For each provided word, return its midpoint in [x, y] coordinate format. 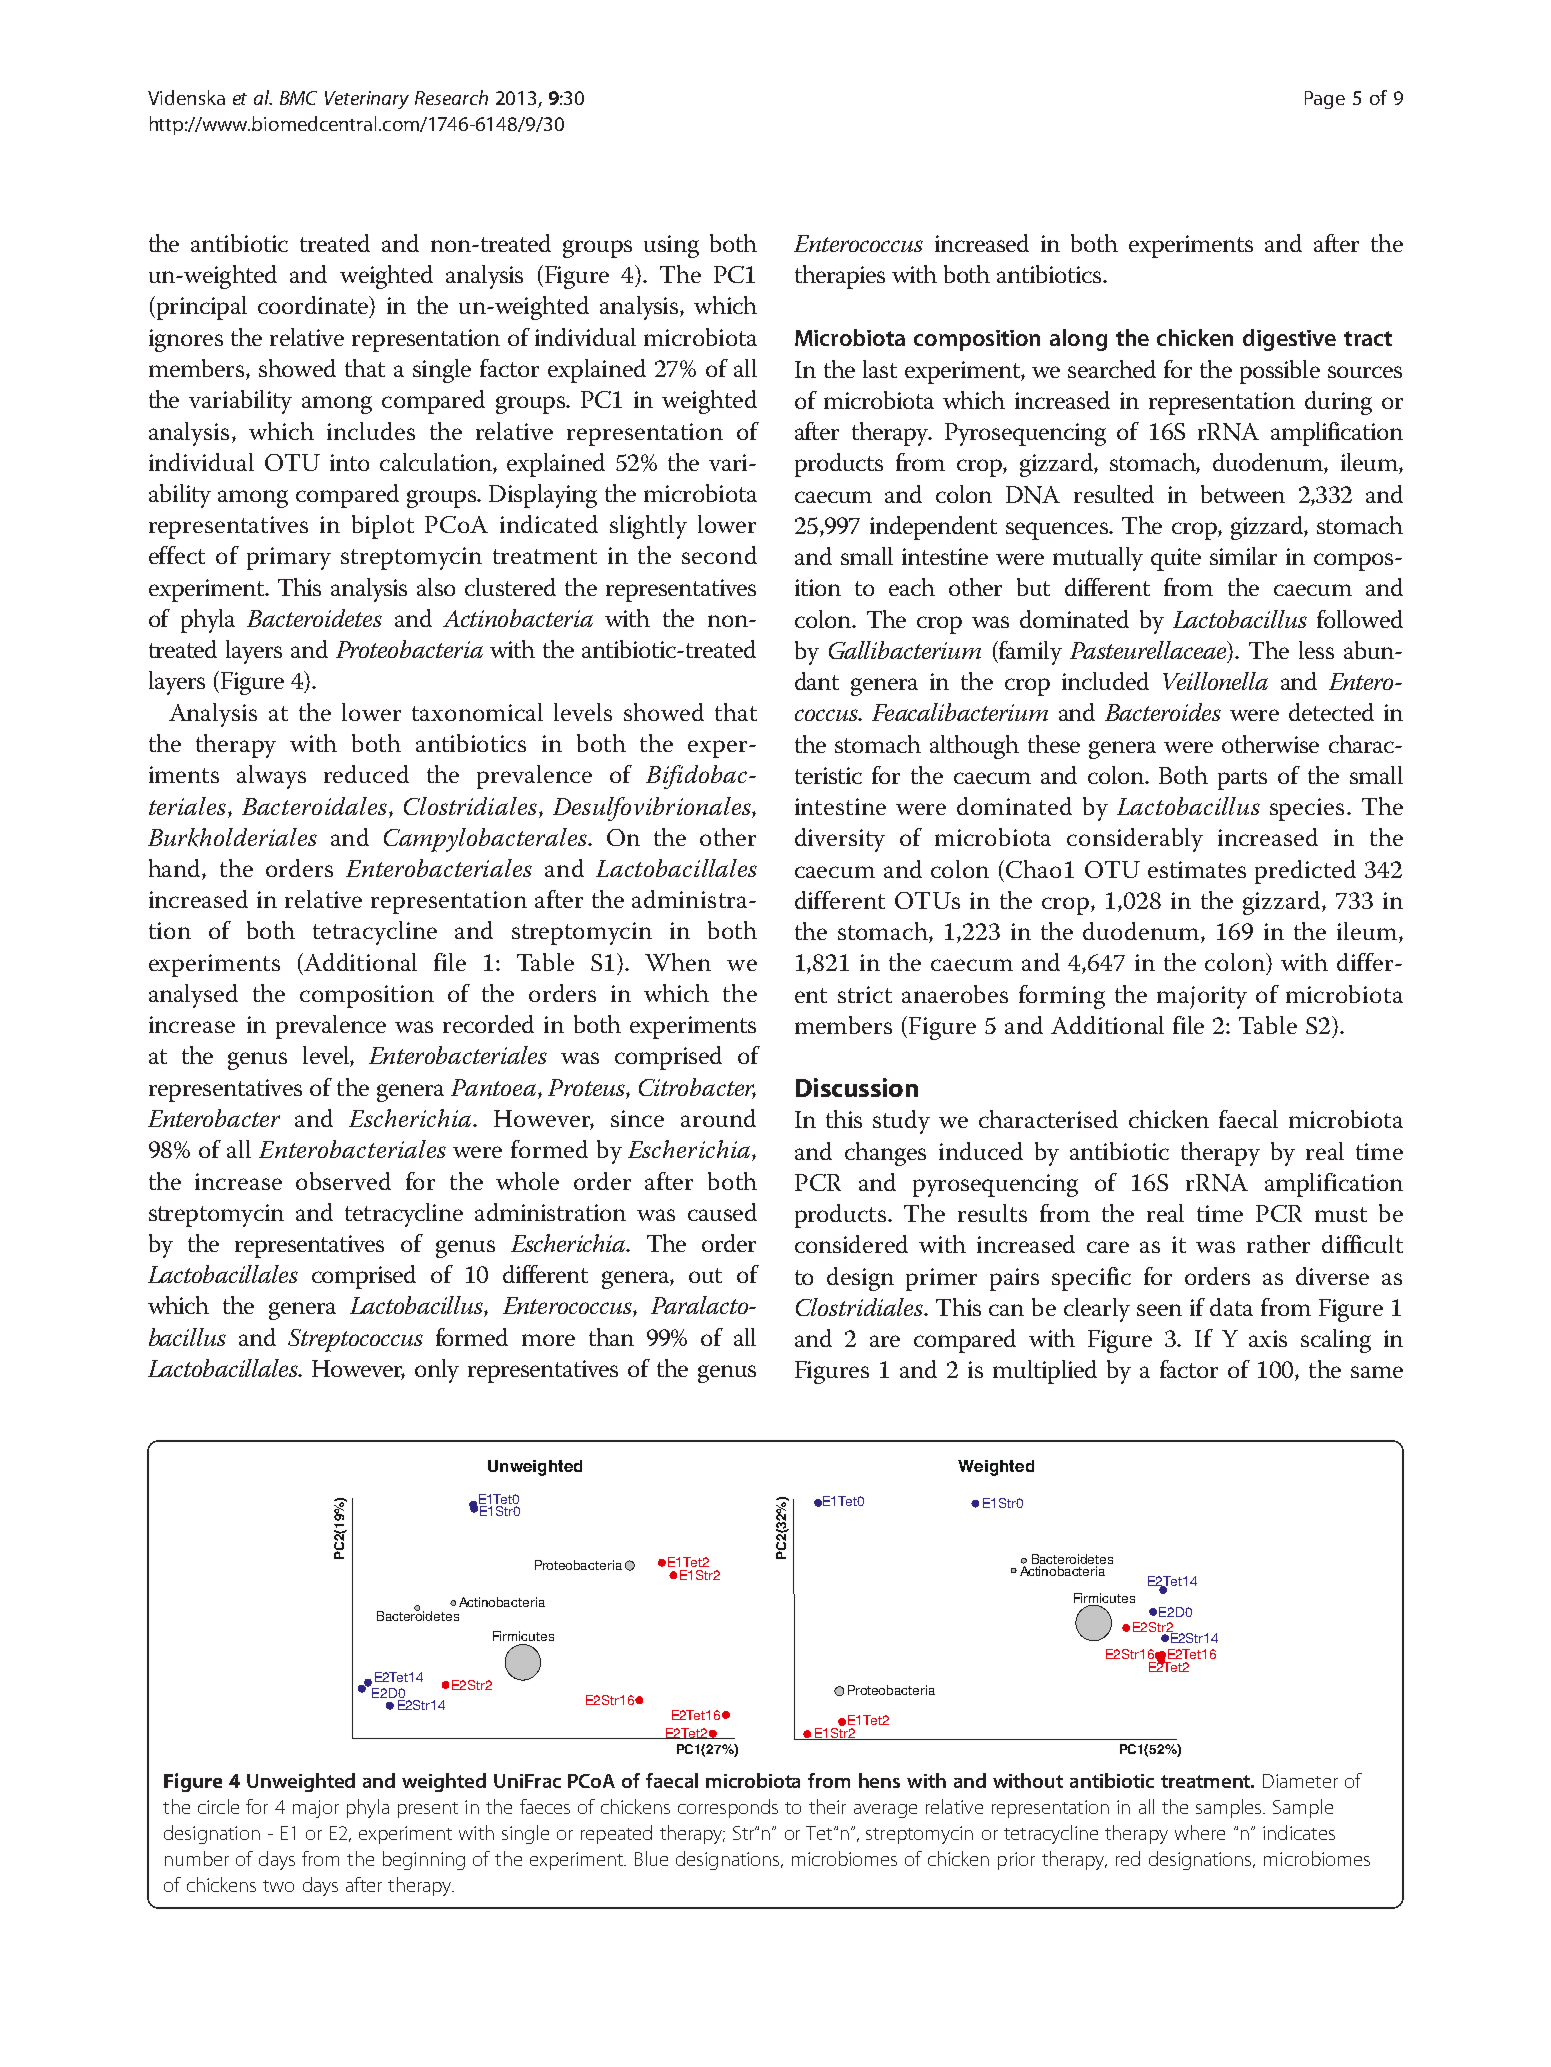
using [671, 246]
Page [1325, 100]
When [678, 962]
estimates [1197, 869]
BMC [298, 98]
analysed [193, 996]
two [278, 1886]
